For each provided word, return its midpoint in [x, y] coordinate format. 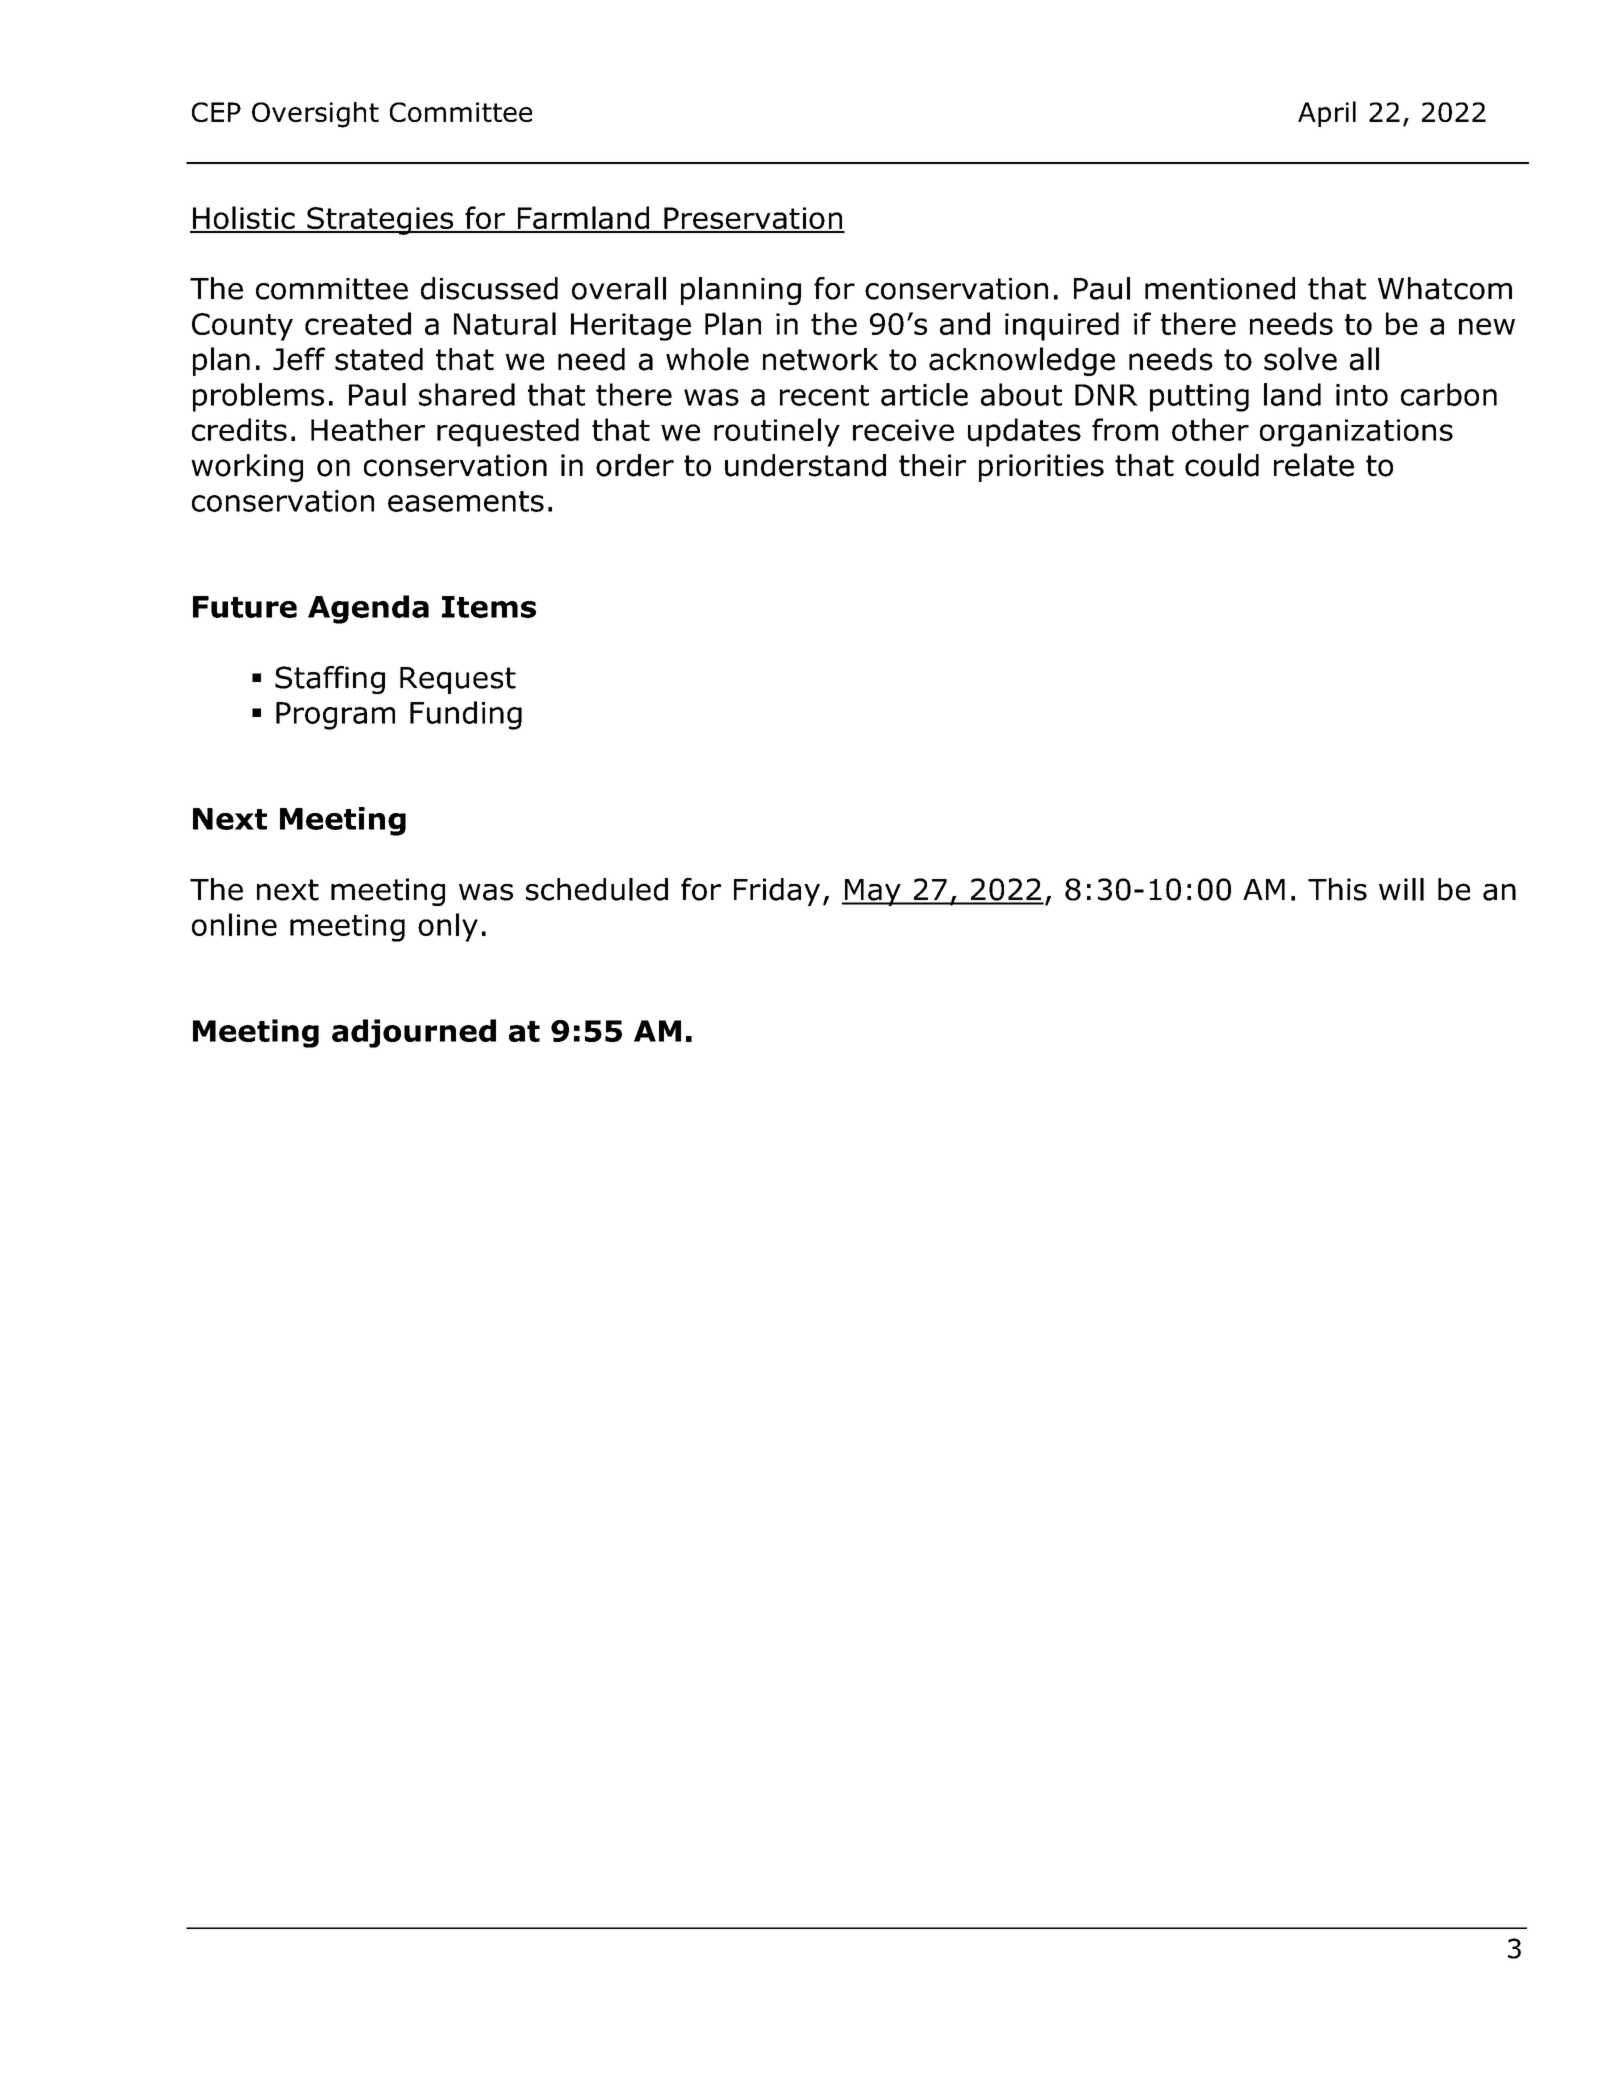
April [1327, 114]
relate [1314, 465]
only [448, 927]
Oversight [315, 115]
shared [467, 394]
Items [489, 607]
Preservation [753, 219]
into [1362, 395]
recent [824, 395]
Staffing [330, 680]
